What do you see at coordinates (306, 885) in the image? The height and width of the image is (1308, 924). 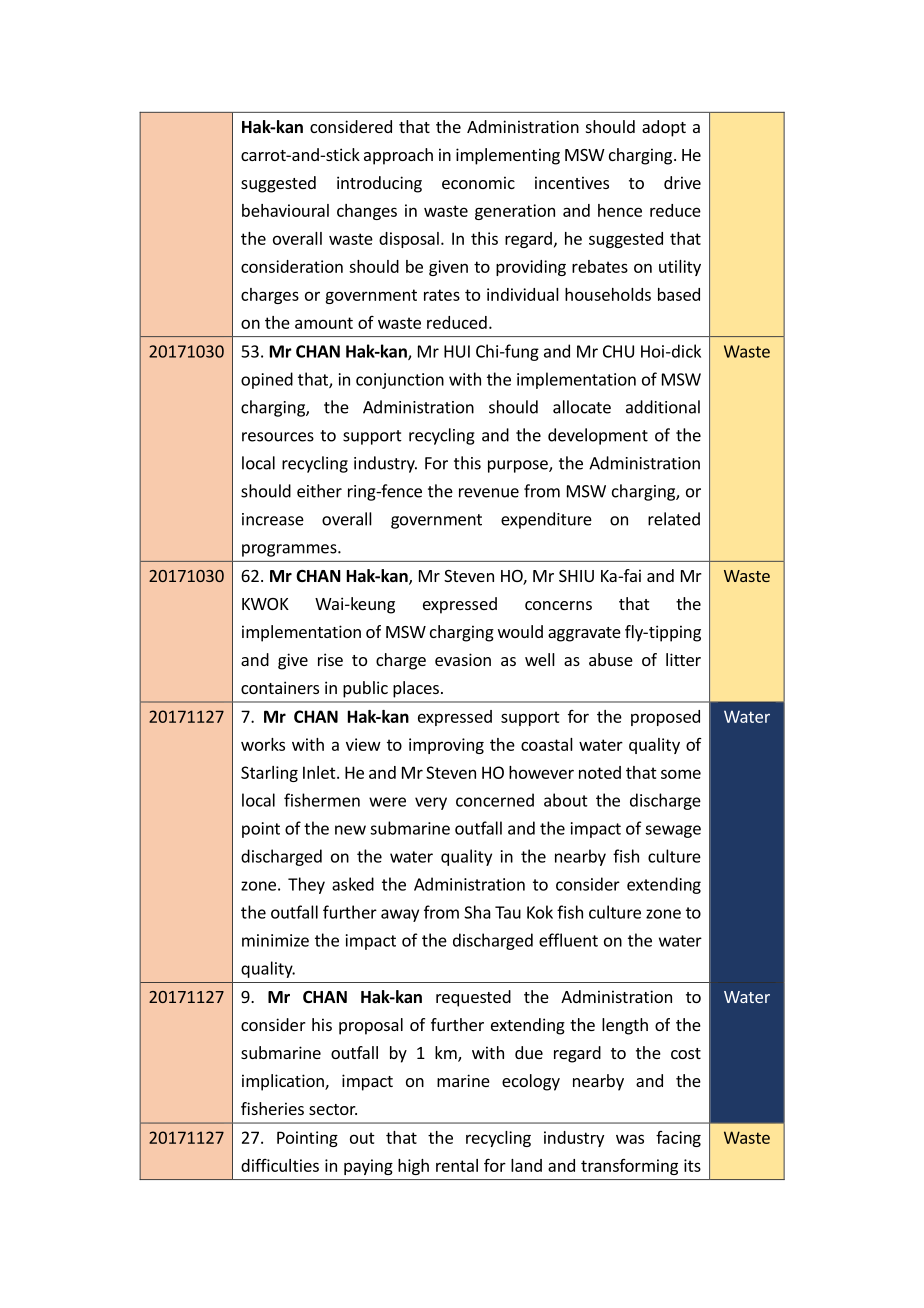 I see `They` at bounding box center [306, 885].
